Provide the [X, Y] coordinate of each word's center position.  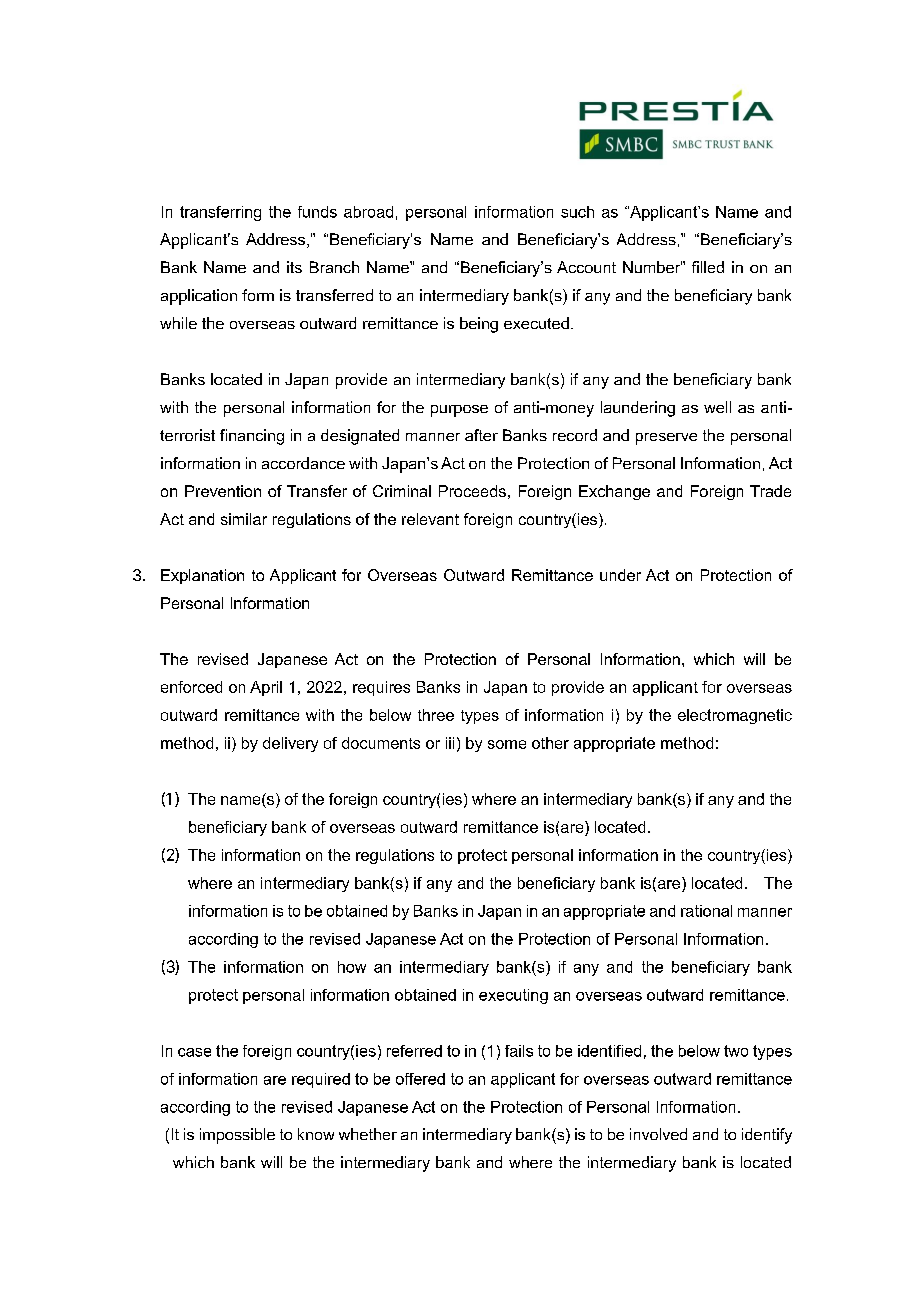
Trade [770, 491]
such [577, 212]
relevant [430, 519]
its [294, 267]
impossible [237, 1136]
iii [450, 743]
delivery [290, 744]
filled [708, 267]
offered [420, 1079]
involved [658, 1134]
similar [244, 519]
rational [706, 911]
